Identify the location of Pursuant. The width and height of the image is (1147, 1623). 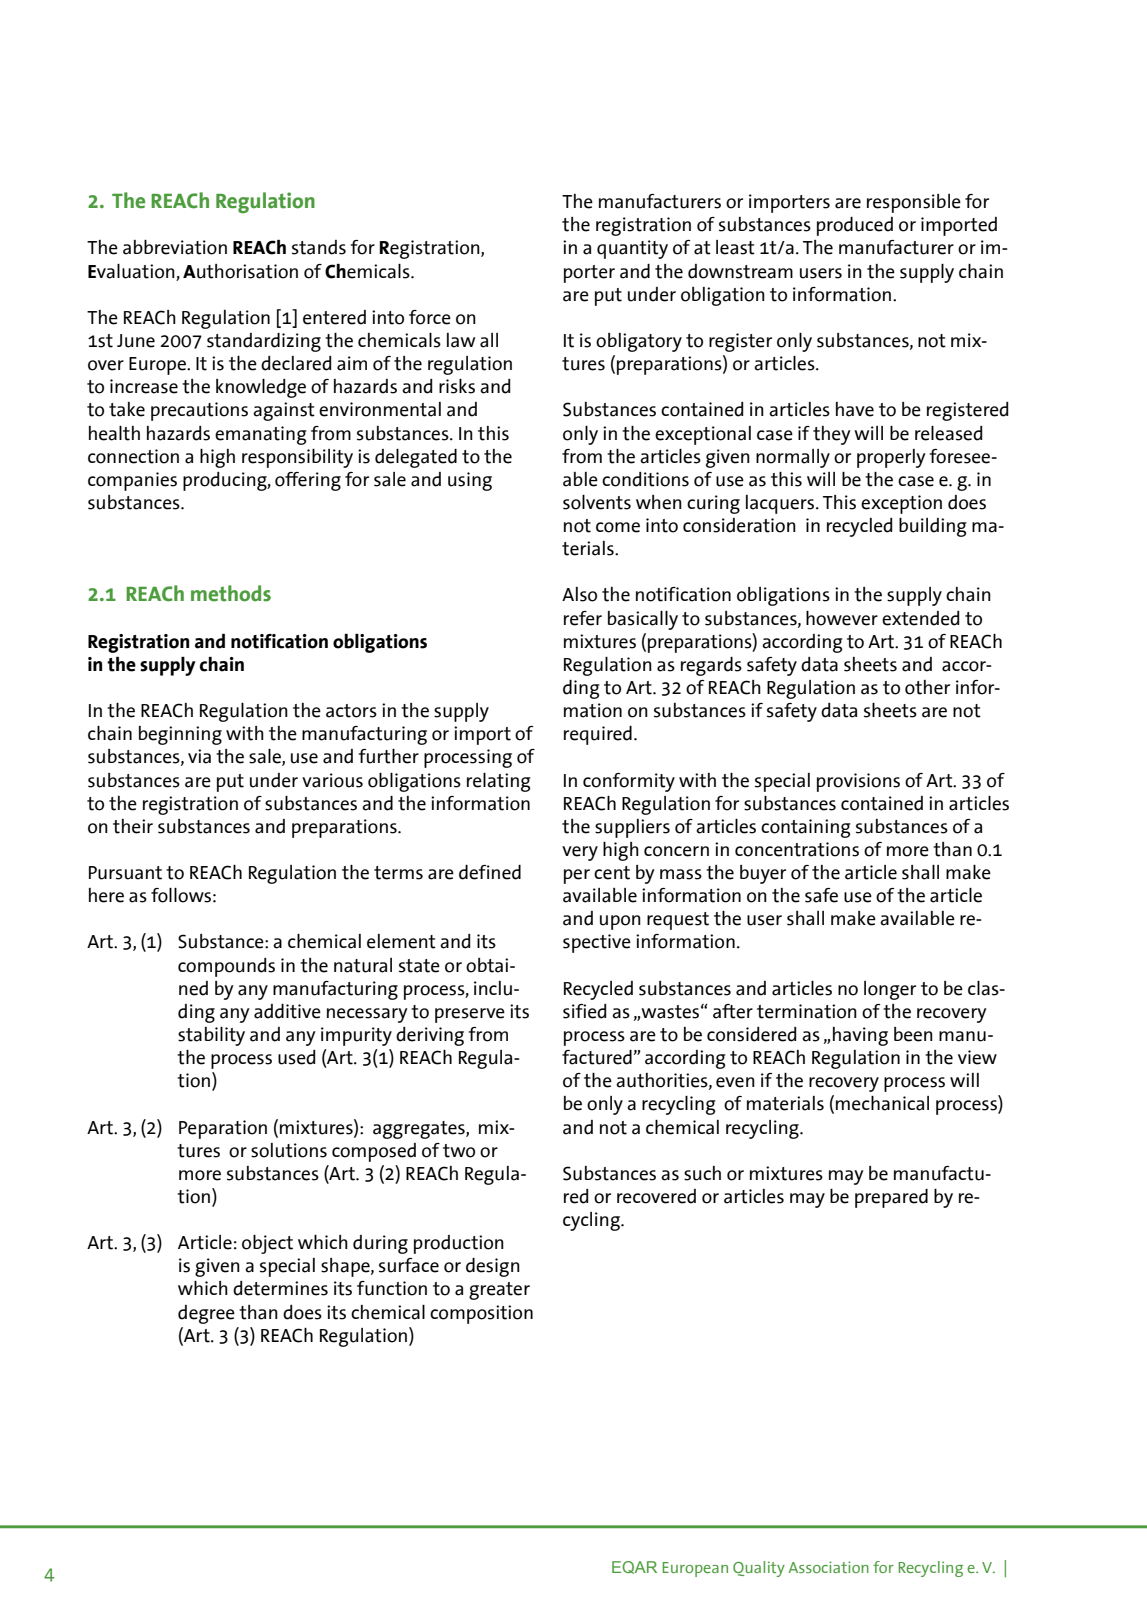
(125, 873).
